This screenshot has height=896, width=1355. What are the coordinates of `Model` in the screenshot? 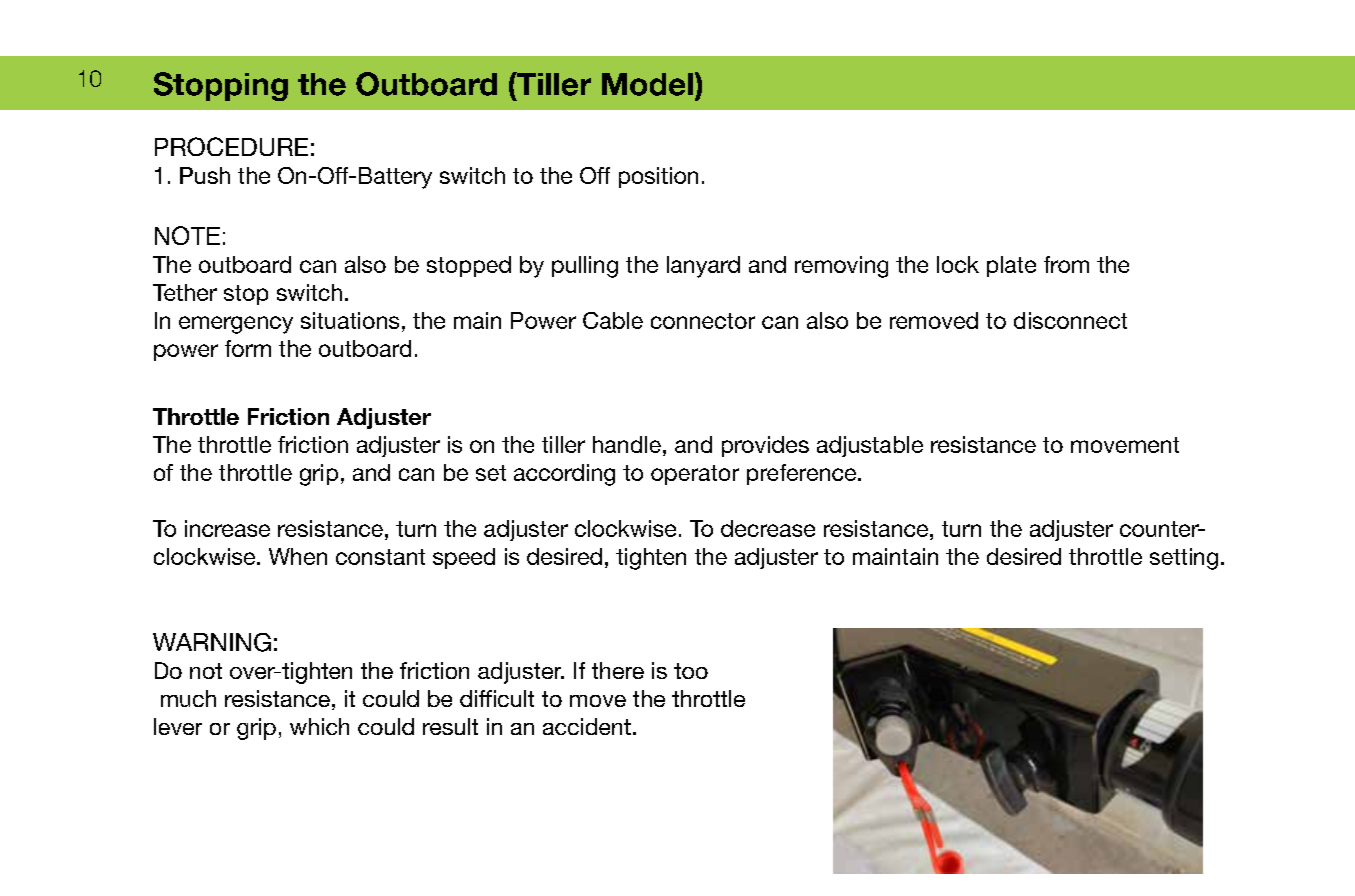 It's located at (647, 84).
